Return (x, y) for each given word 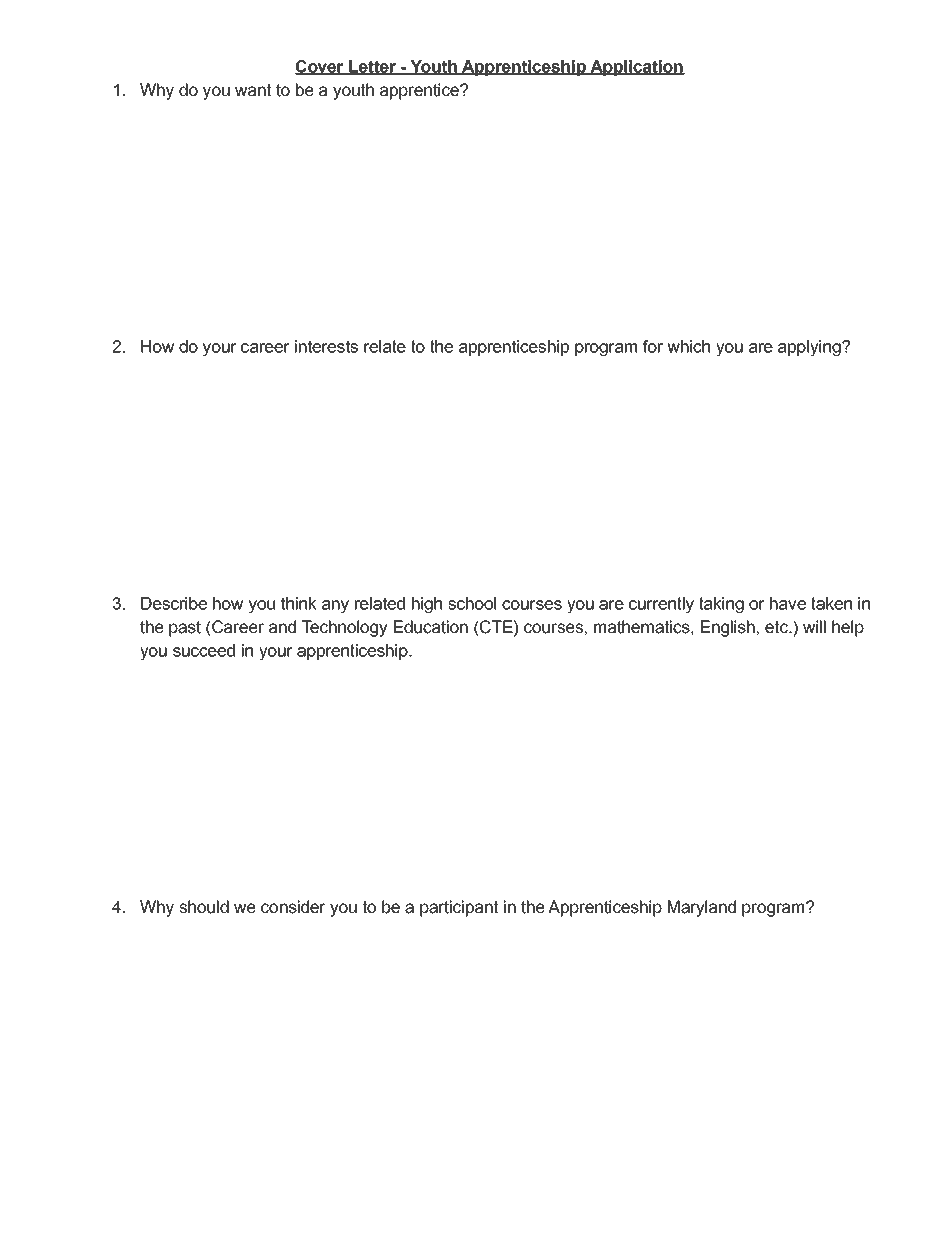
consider (293, 907)
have (788, 603)
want (253, 90)
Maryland (702, 908)
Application (636, 68)
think (299, 603)
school (472, 603)
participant (459, 908)
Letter (372, 67)
